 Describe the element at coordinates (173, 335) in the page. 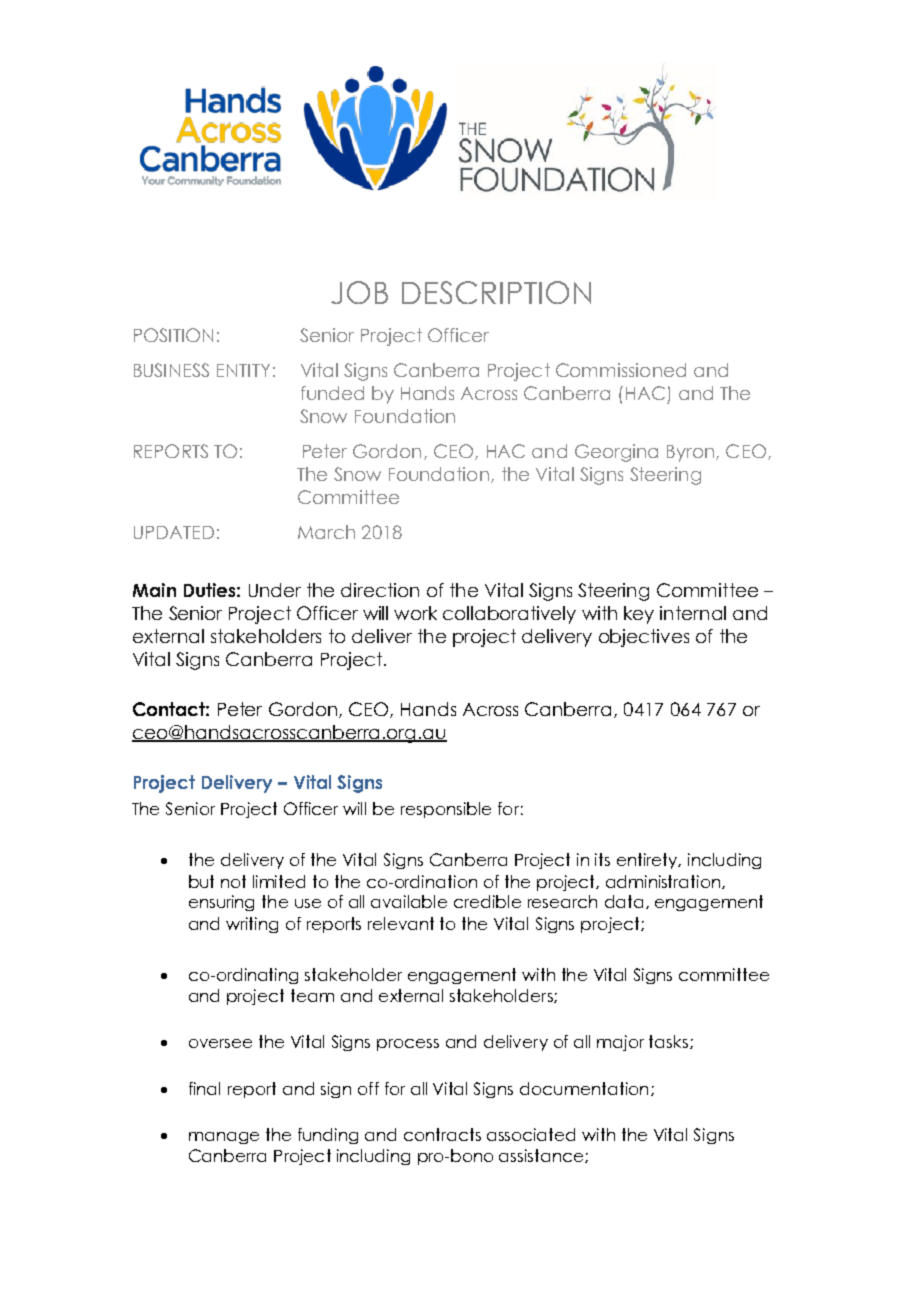

I see `POSITION` at that location.
